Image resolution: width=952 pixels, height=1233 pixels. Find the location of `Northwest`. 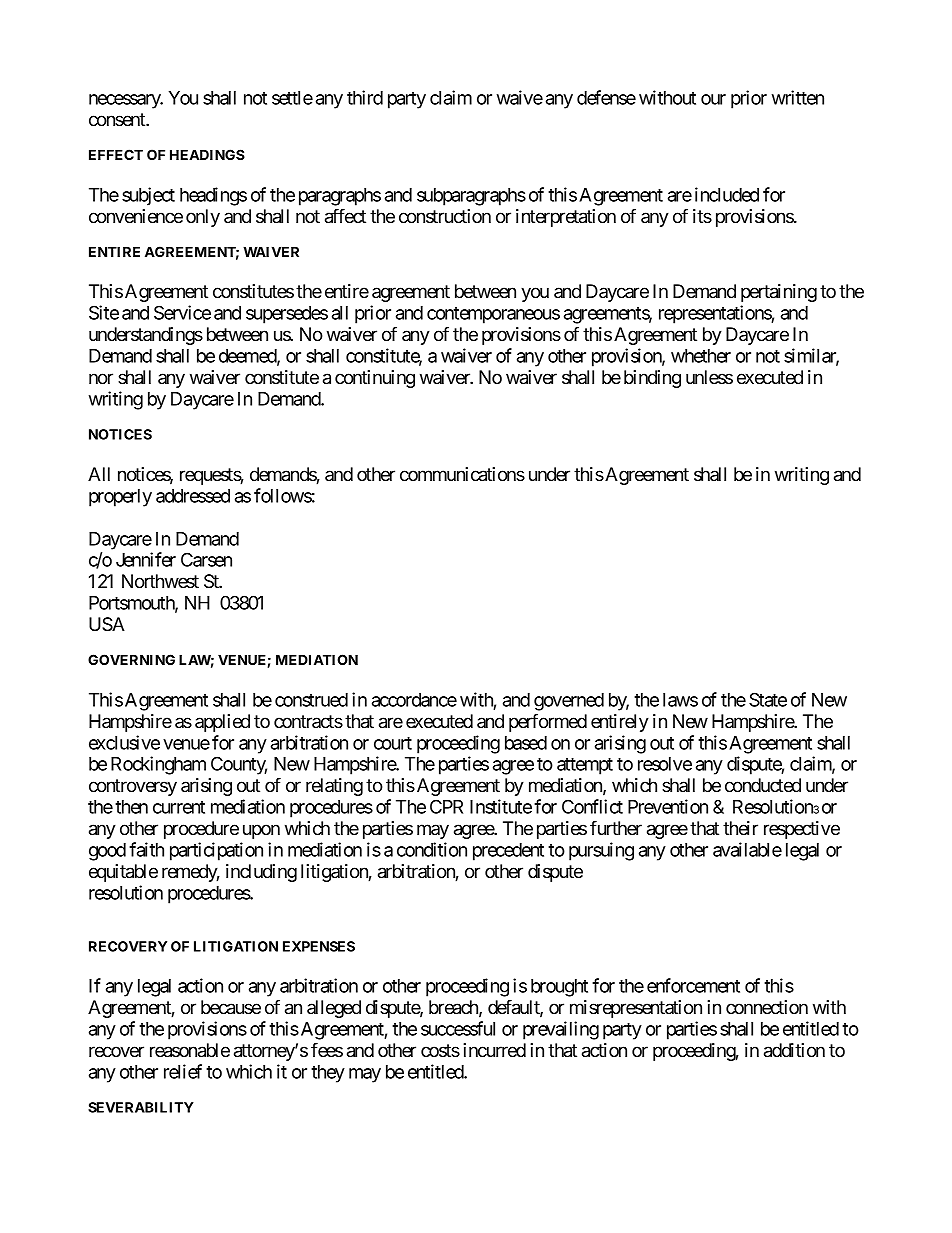

Northwest is located at coordinates (160, 581).
